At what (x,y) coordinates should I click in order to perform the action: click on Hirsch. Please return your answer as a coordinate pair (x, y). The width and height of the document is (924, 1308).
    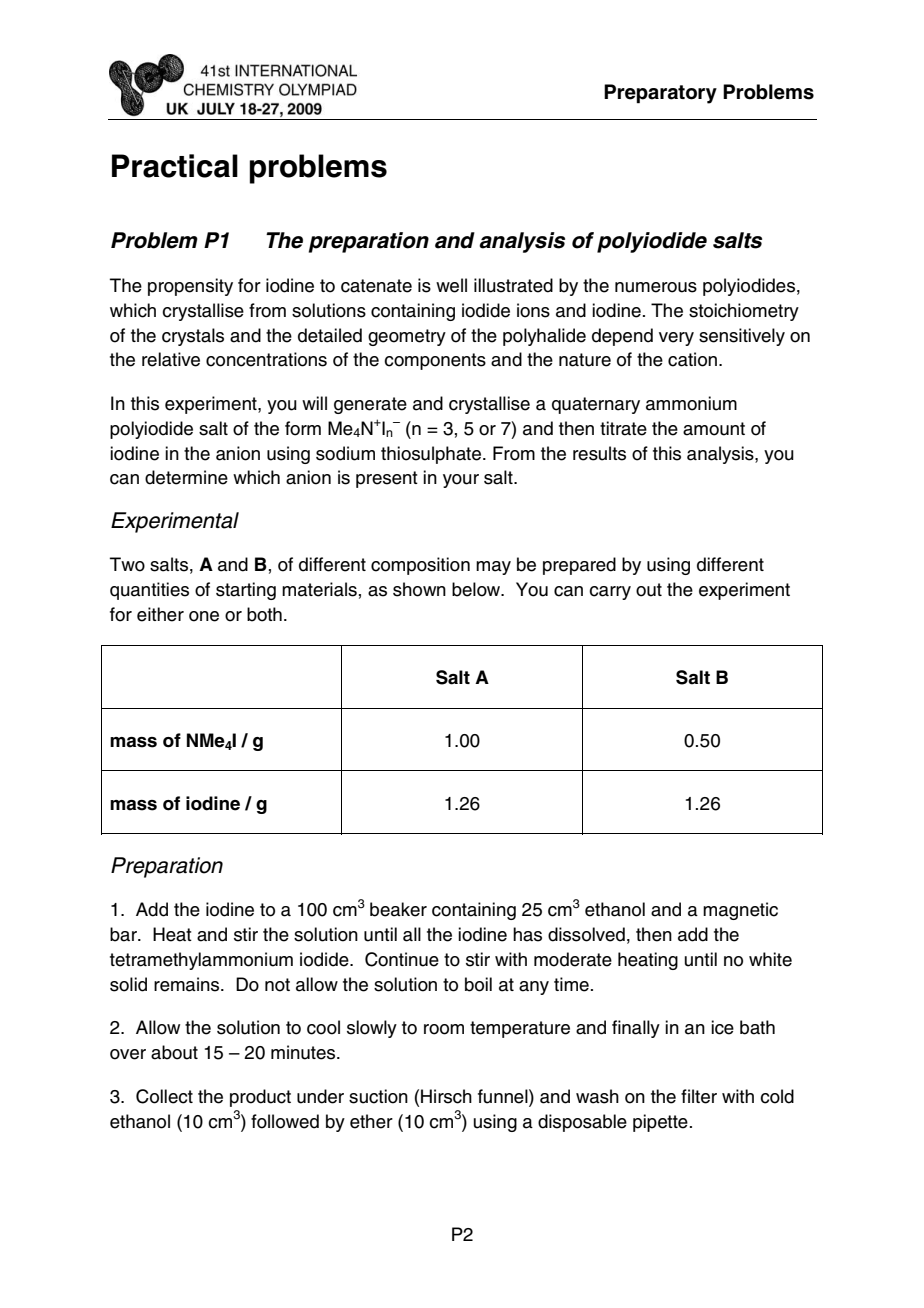
    Looking at the image, I should click on (446, 1096).
